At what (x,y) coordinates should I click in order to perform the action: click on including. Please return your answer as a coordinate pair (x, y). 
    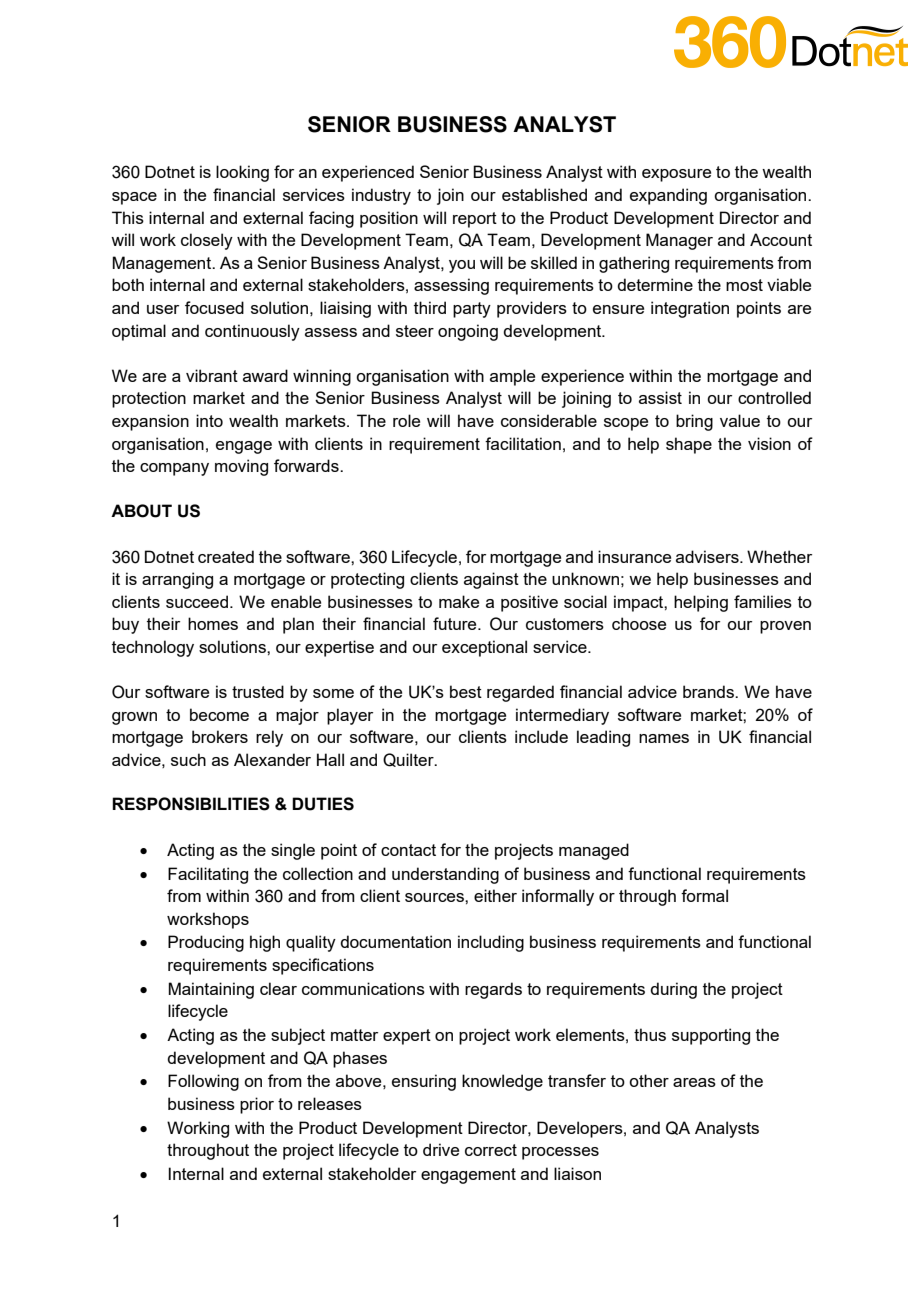
    Looking at the image, I should click on (491, 943).
